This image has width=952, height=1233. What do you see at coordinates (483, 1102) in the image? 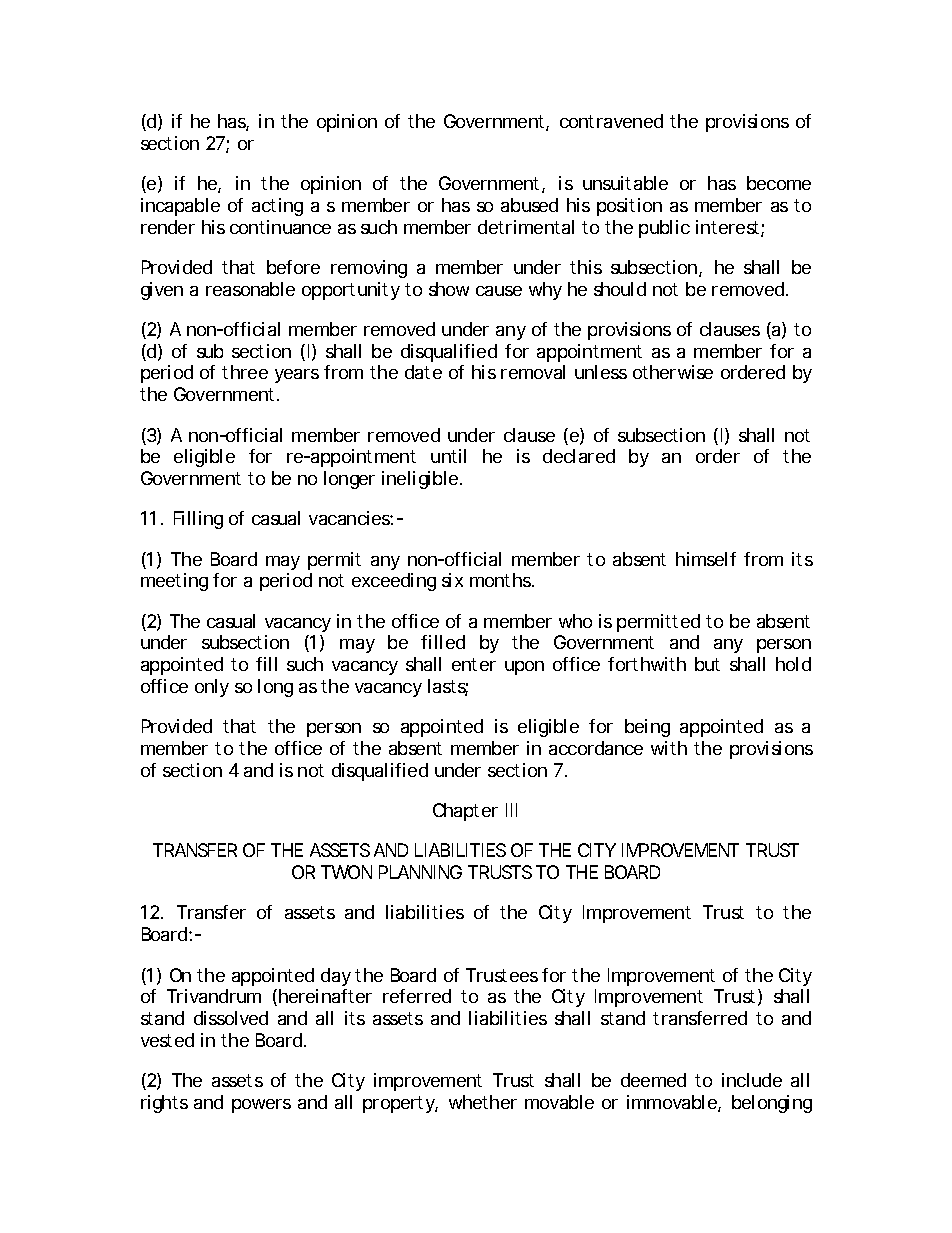
I see `whether` at bounding box center [483, 1102].
